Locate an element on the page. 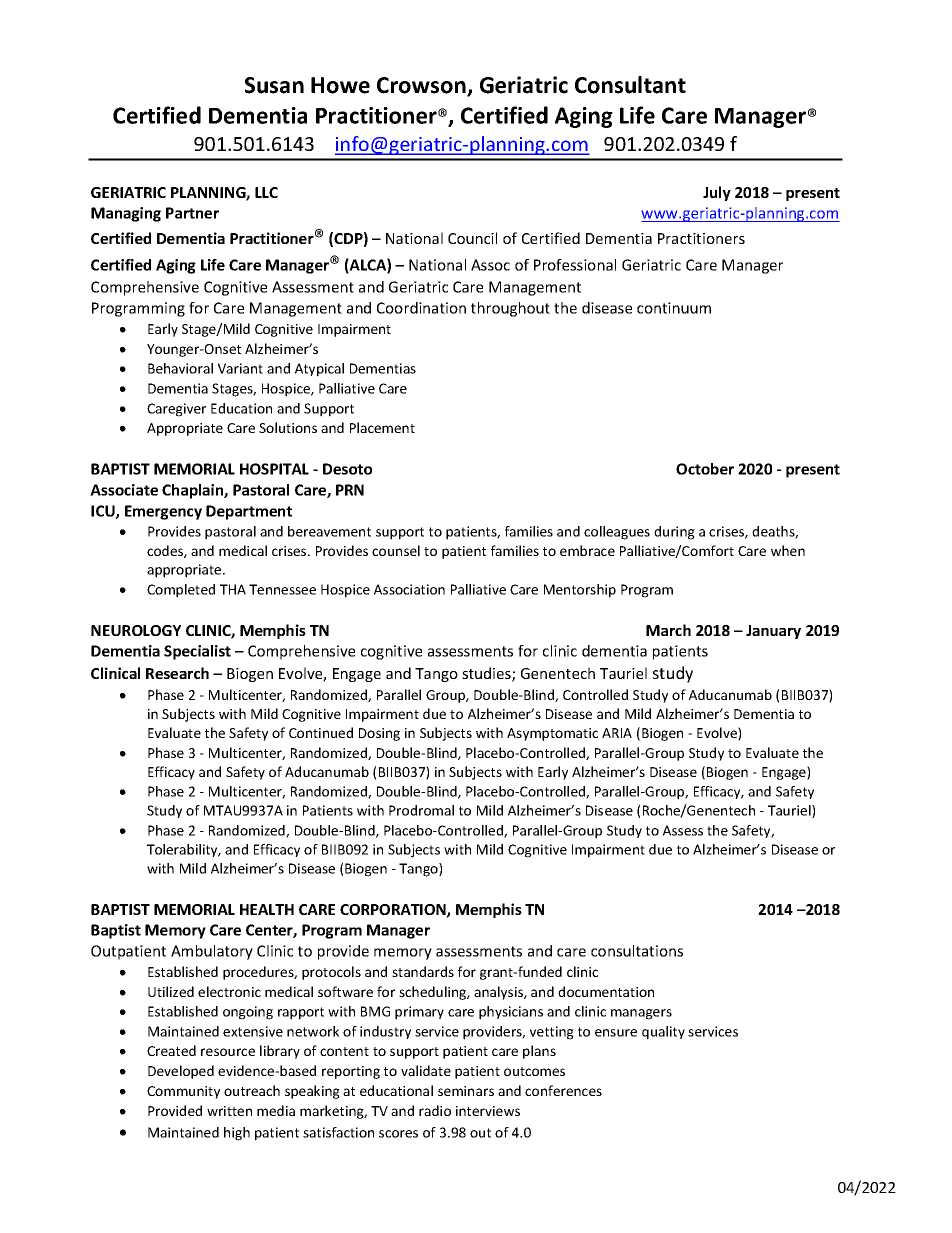 The width and height of the page is (952, 1233). consultations is located at coordinates (637, 951).
